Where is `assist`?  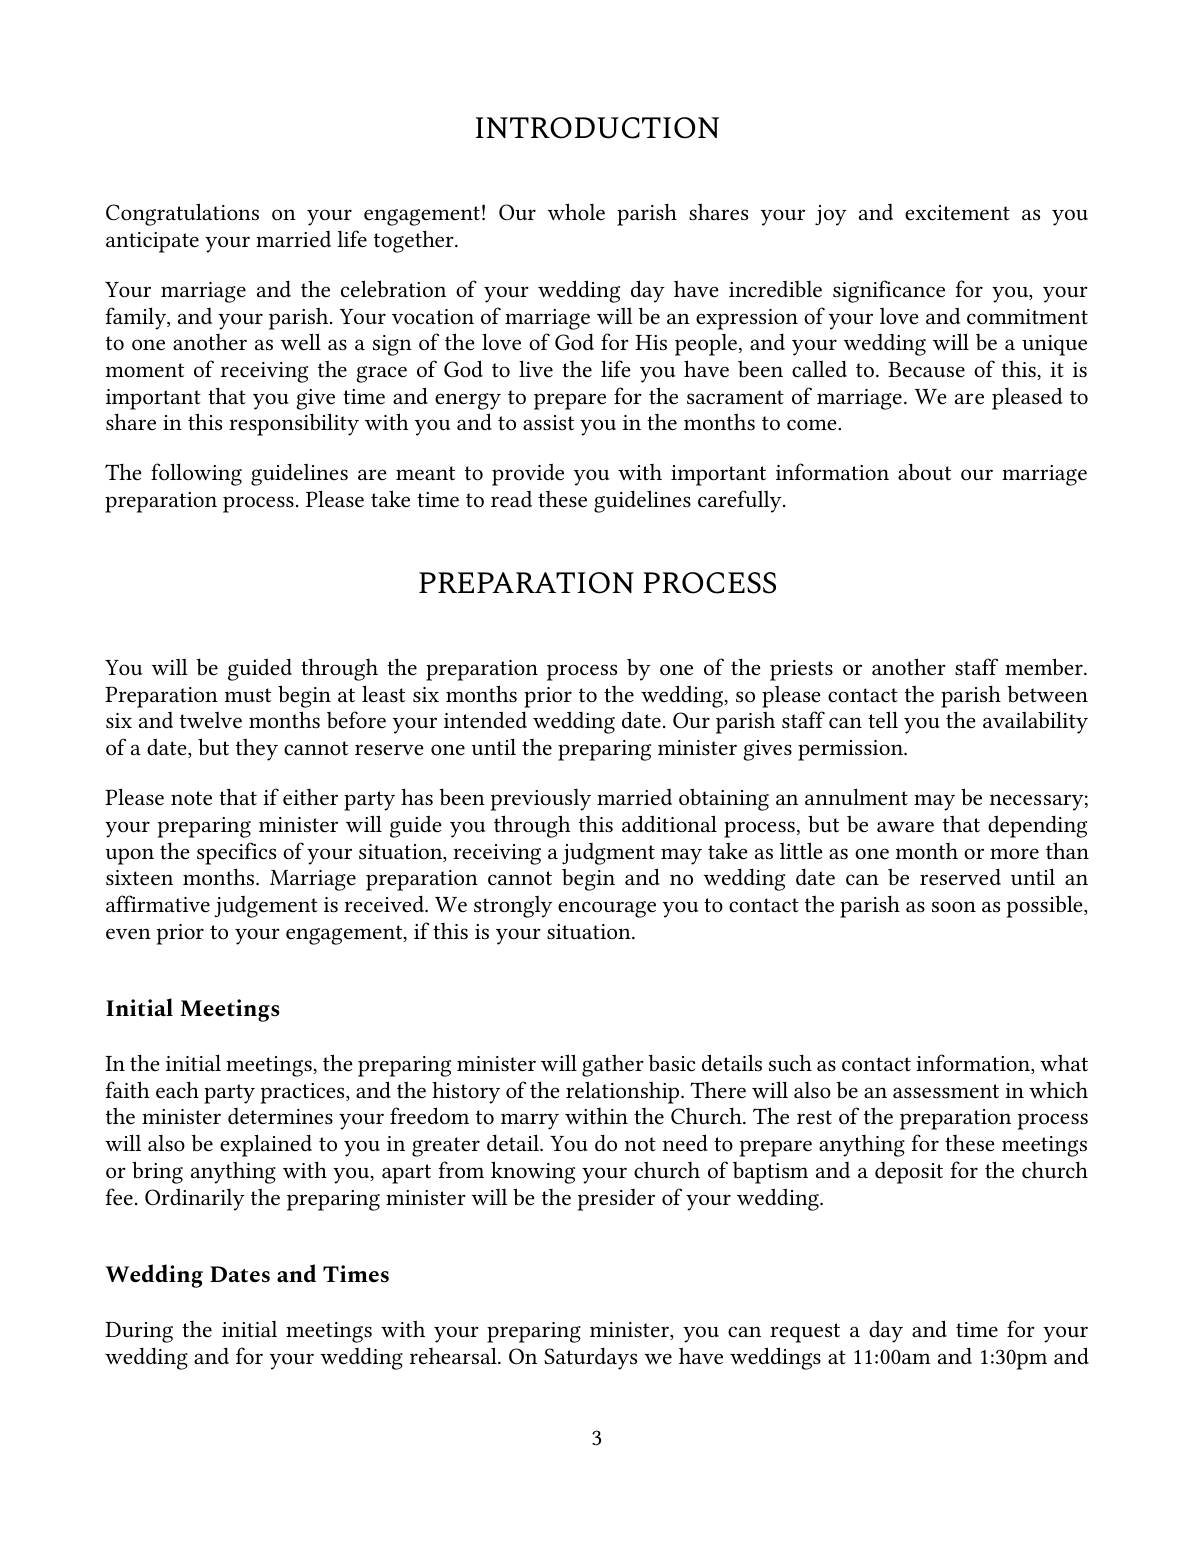 assist is located at coordinates (548, 423).
